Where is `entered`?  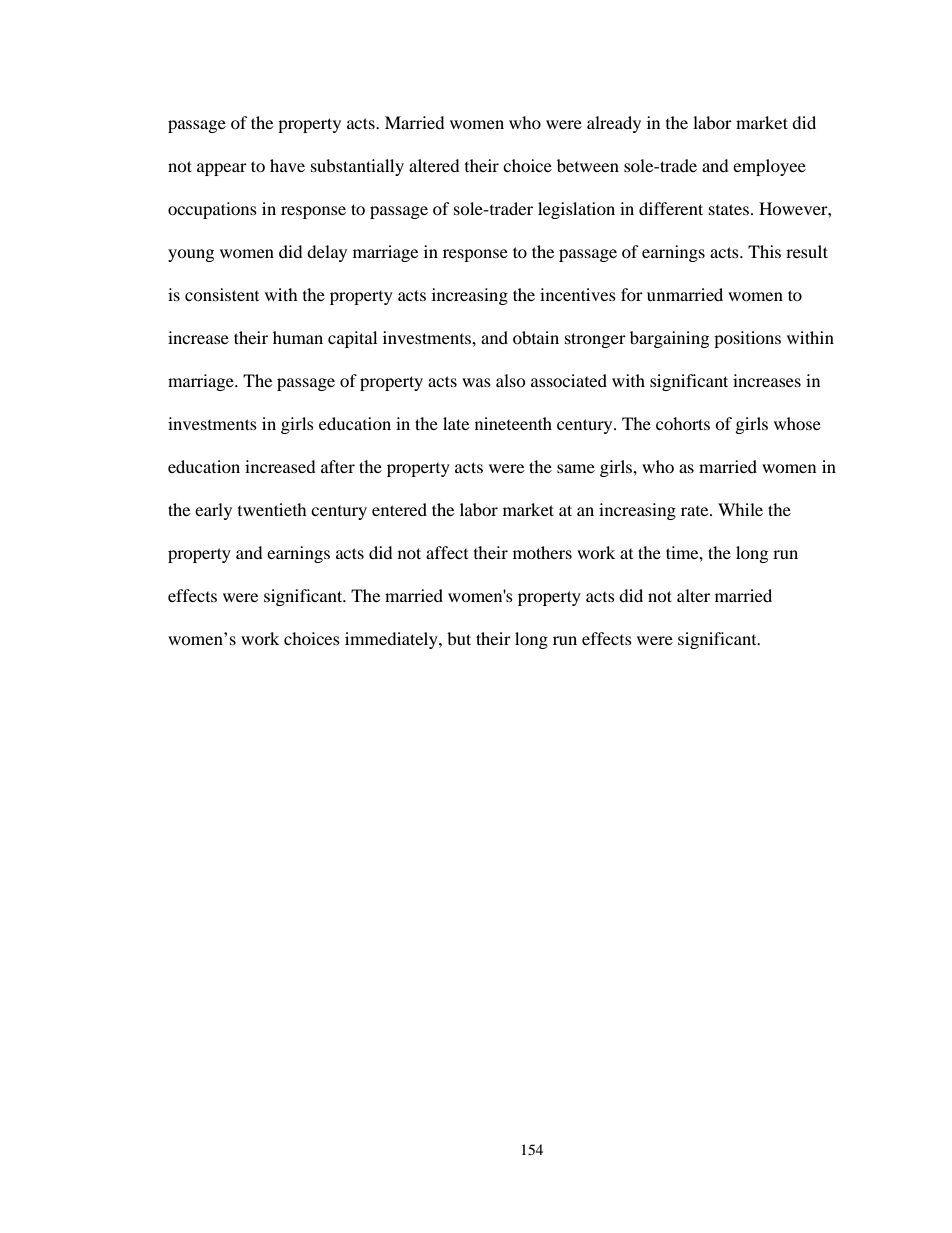
entered is located at coordinates (399, 509).
